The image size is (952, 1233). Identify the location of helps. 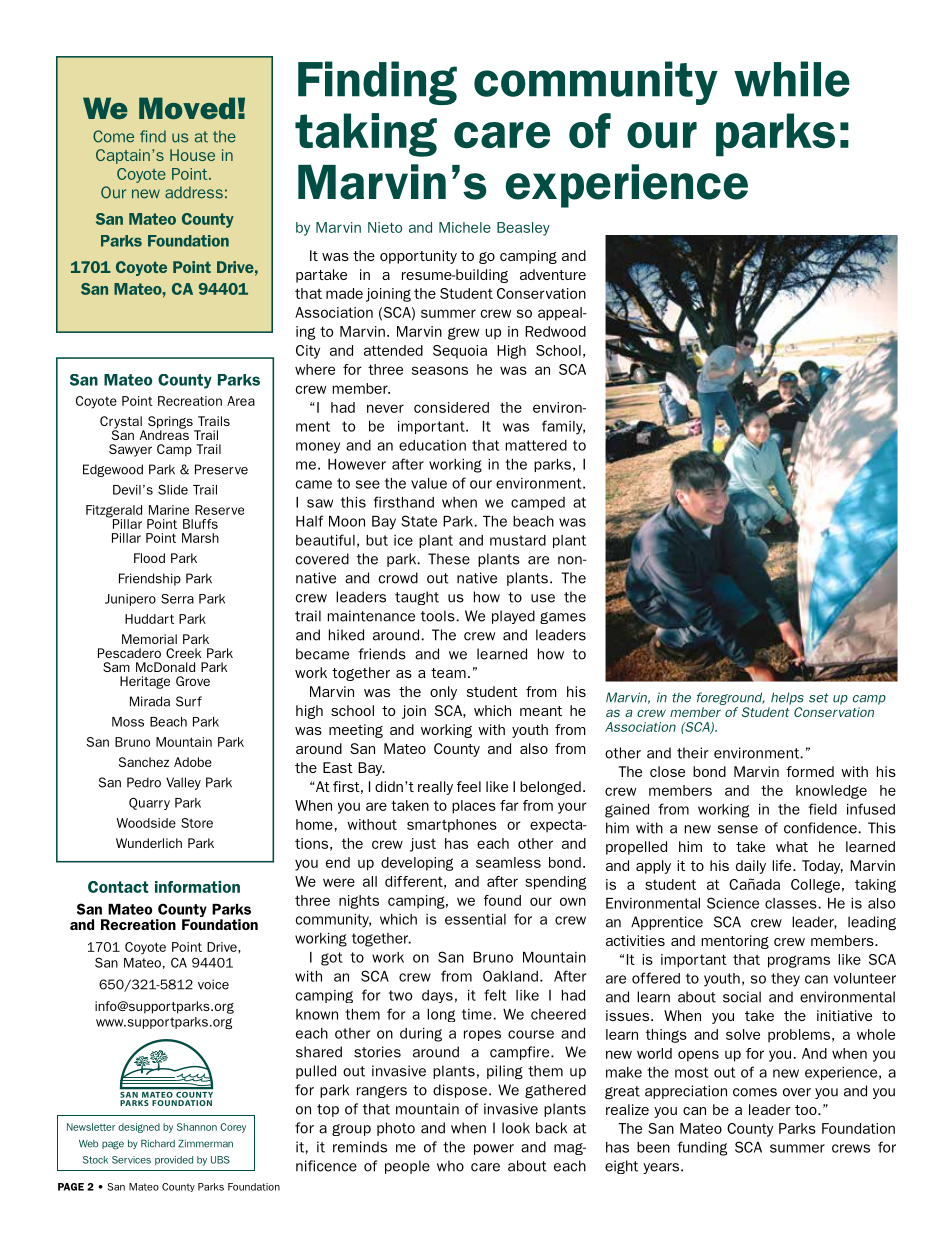
(787, 698).
